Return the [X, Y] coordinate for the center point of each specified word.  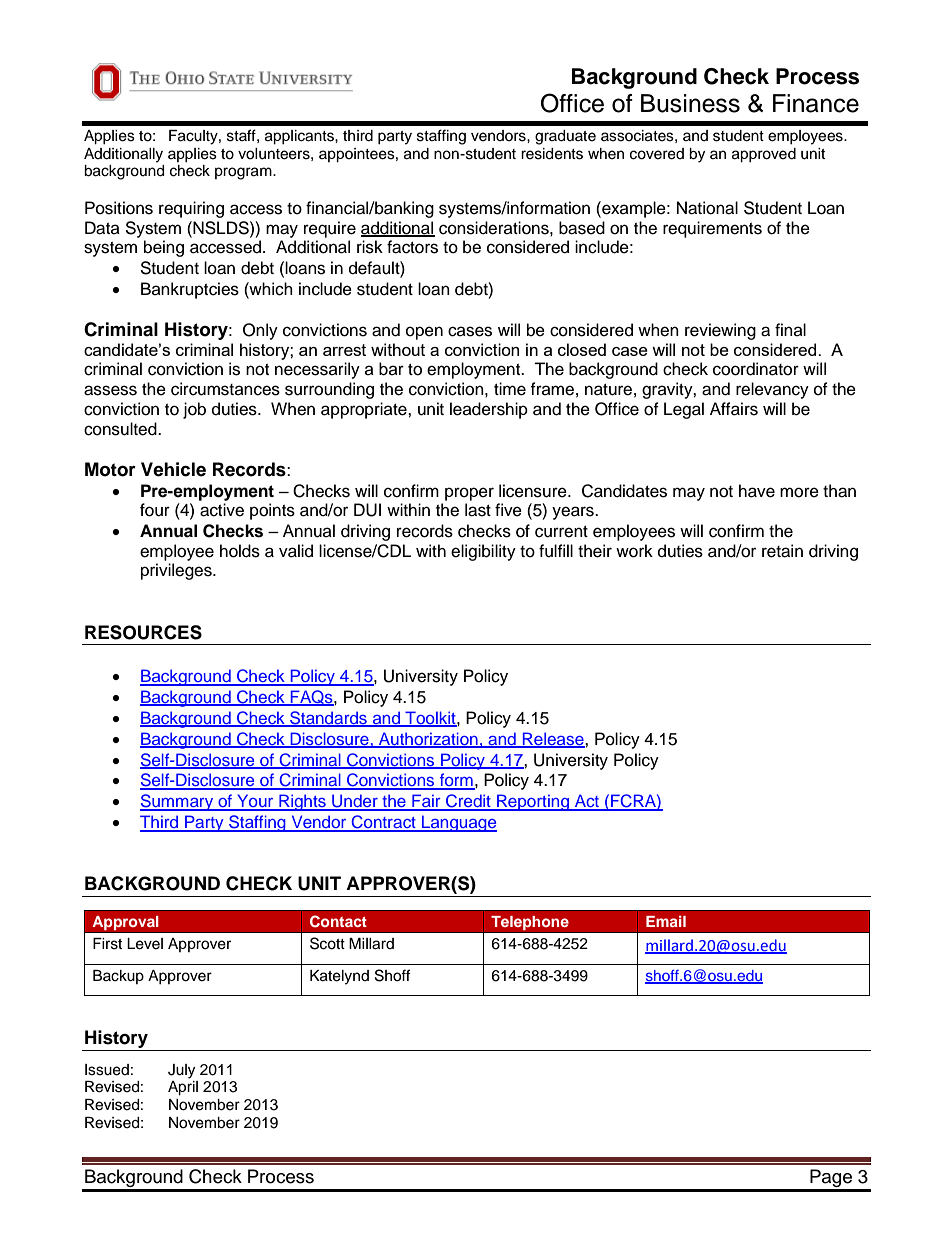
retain [782, 551]
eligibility [483, 552]
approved [764, 155]
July [181, 1071]
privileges [177, 571]
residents [552, 154]
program [244, 173]
